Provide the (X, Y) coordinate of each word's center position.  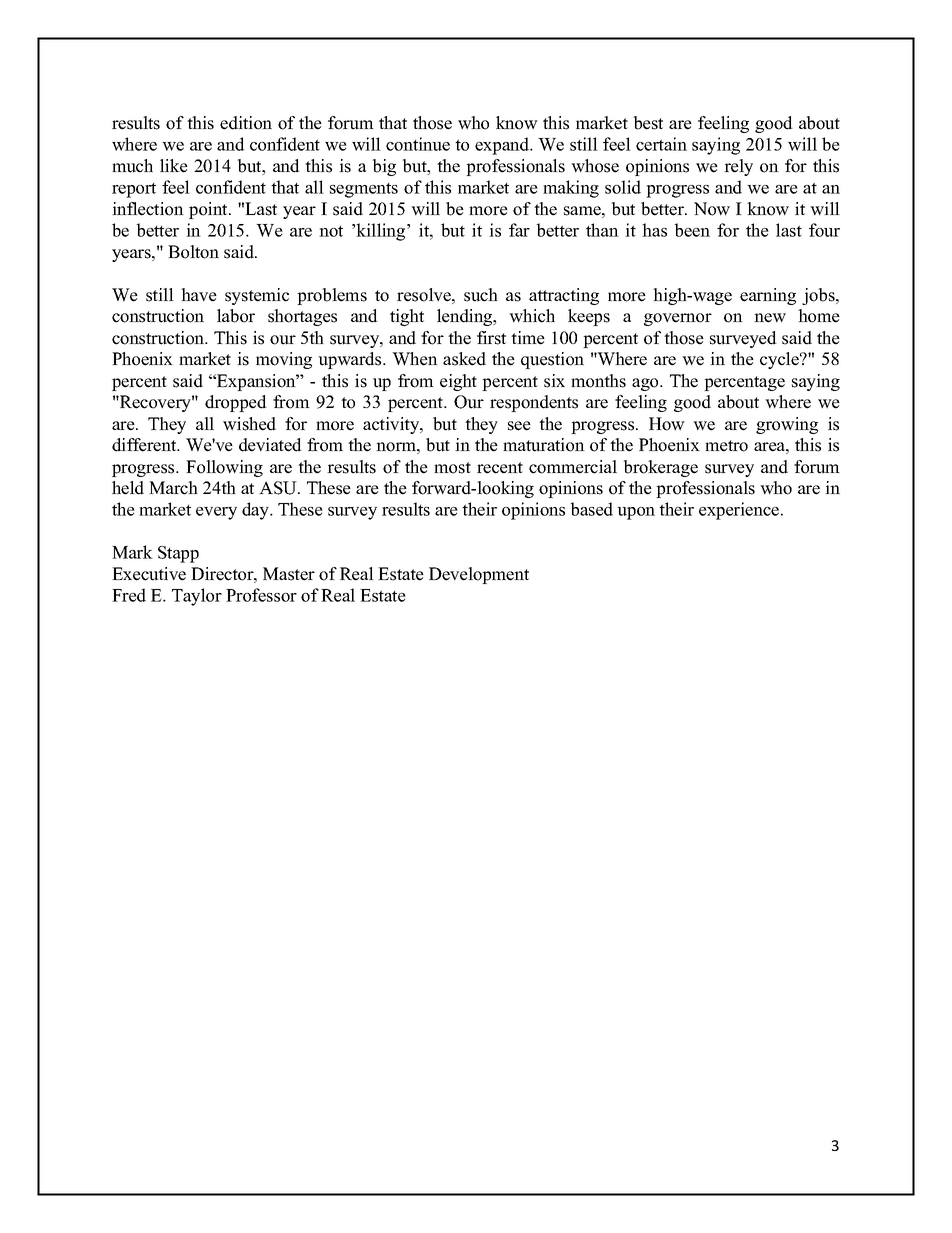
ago (646, 384)
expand (503, 146)
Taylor (197, 597)
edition (246, 123)
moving (284, 360)
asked (464, 359)
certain (661, 144)
